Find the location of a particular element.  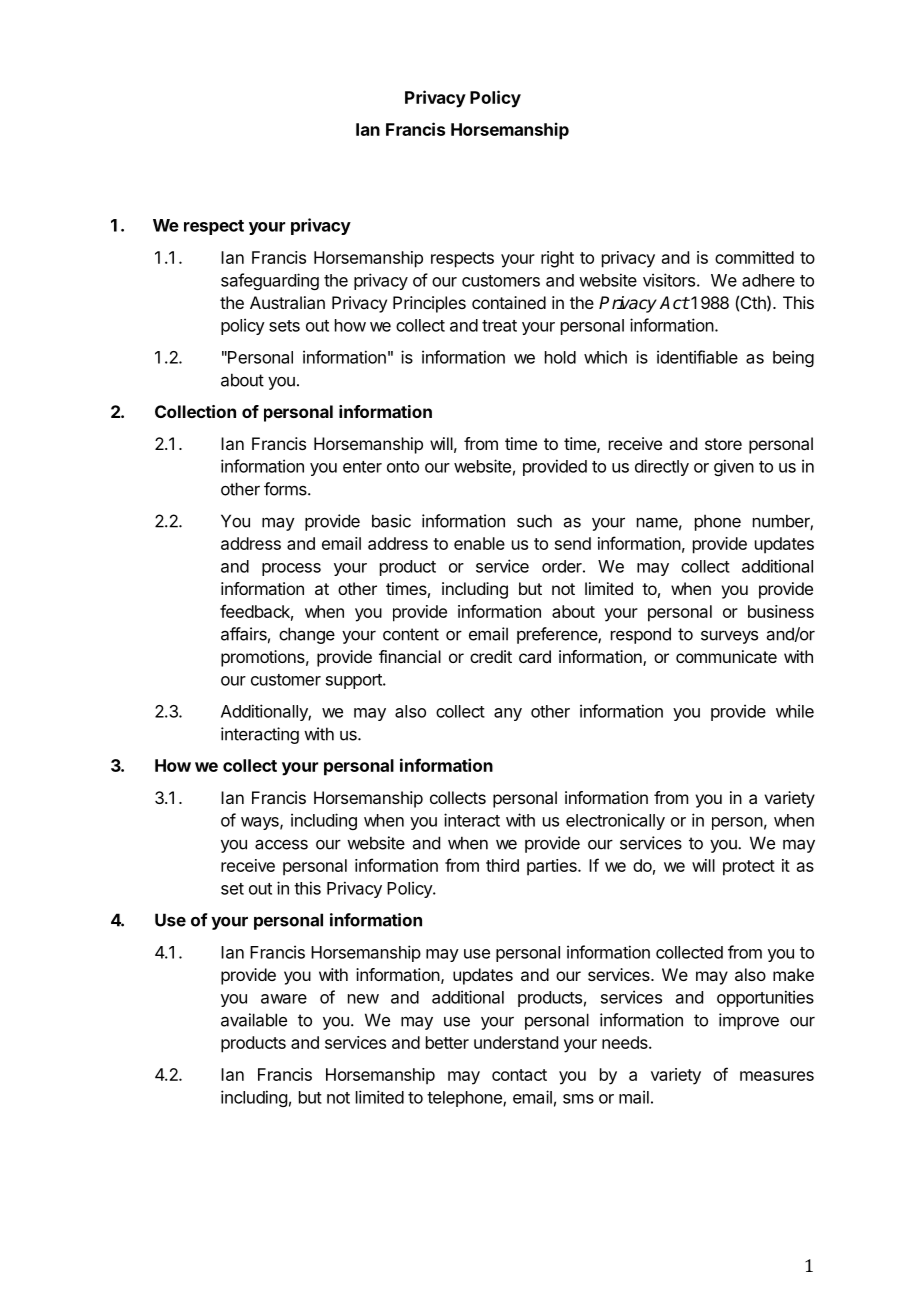

protect is located at coordinates (749, 868).
